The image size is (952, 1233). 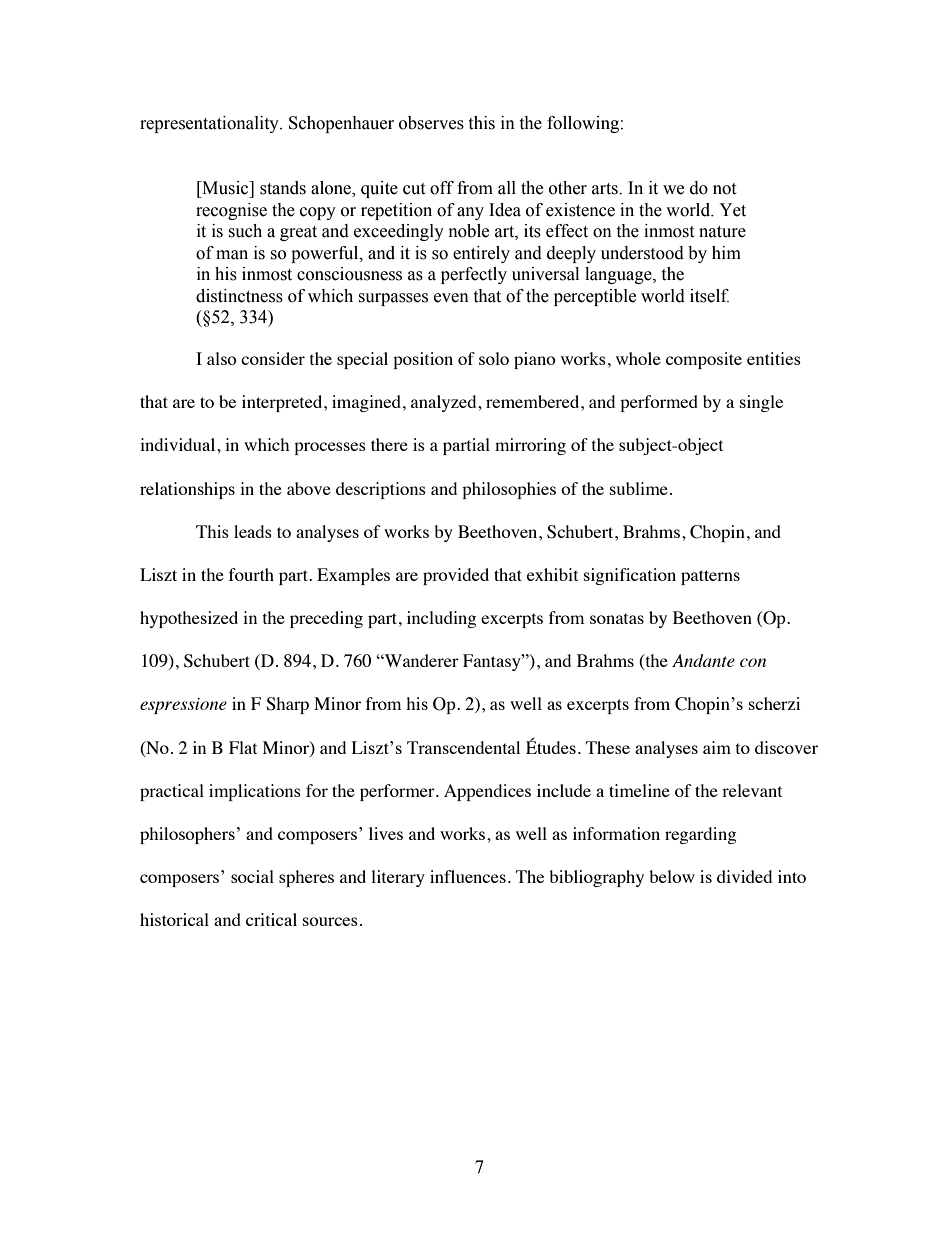 What do you see at coordinates (252, 876) in the screenshot?
I see `social` at bounding box center [252, 876].
